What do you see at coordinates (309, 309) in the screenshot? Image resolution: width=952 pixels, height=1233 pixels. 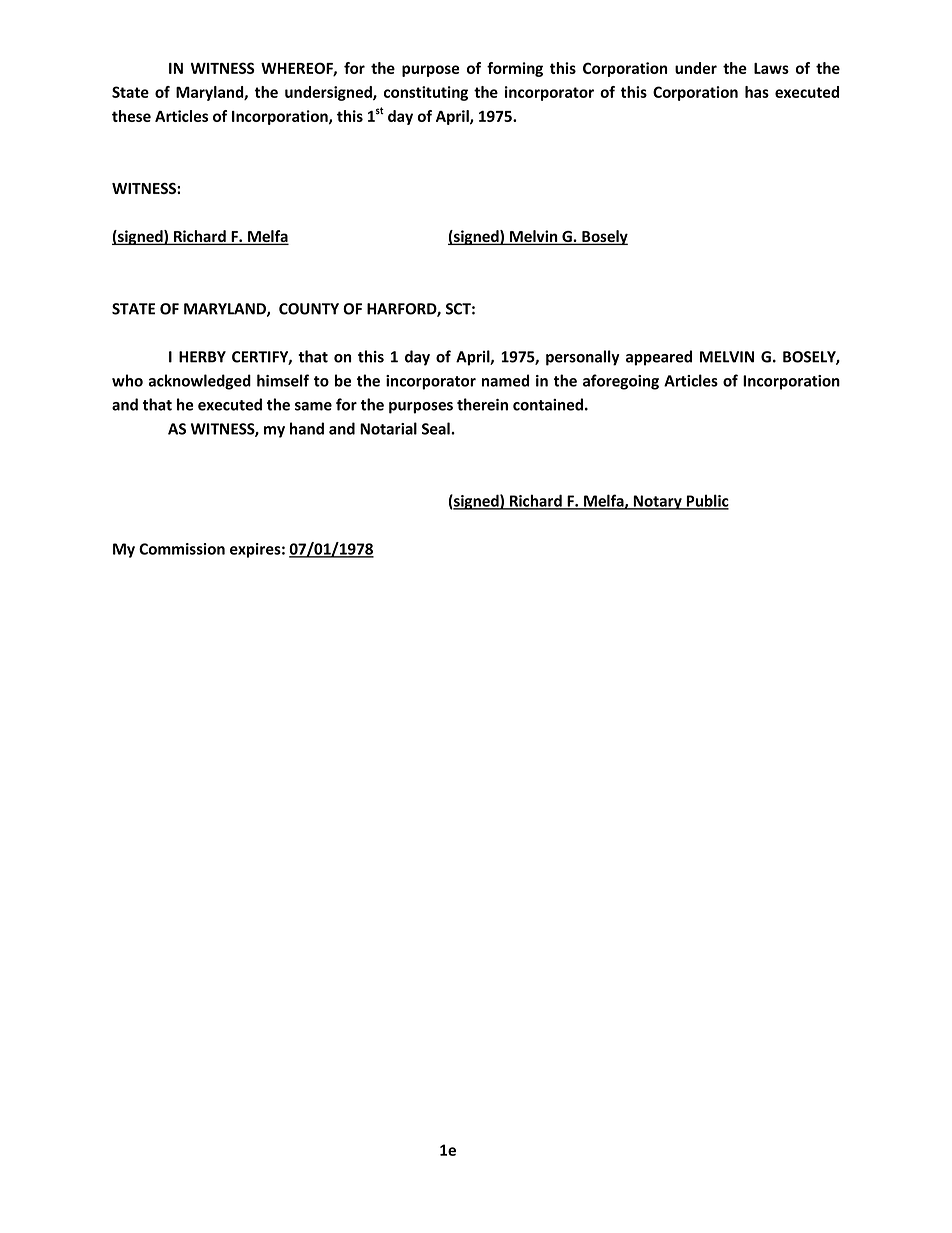 I see `COUNTY` at bounding box center [309, 309].
